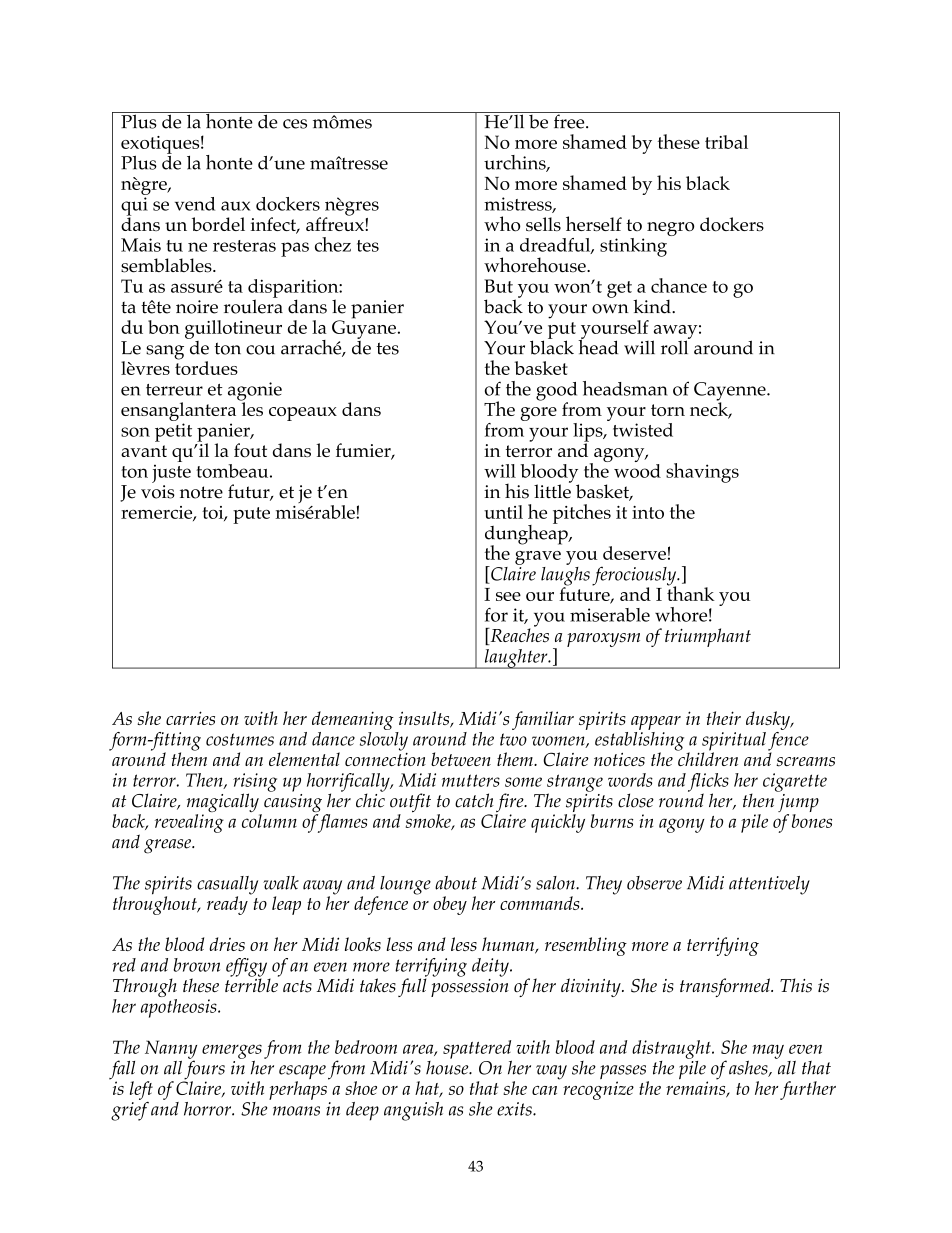  Describe the element at coordinates (726, 142) in the page. I see `tribal` at that location.
